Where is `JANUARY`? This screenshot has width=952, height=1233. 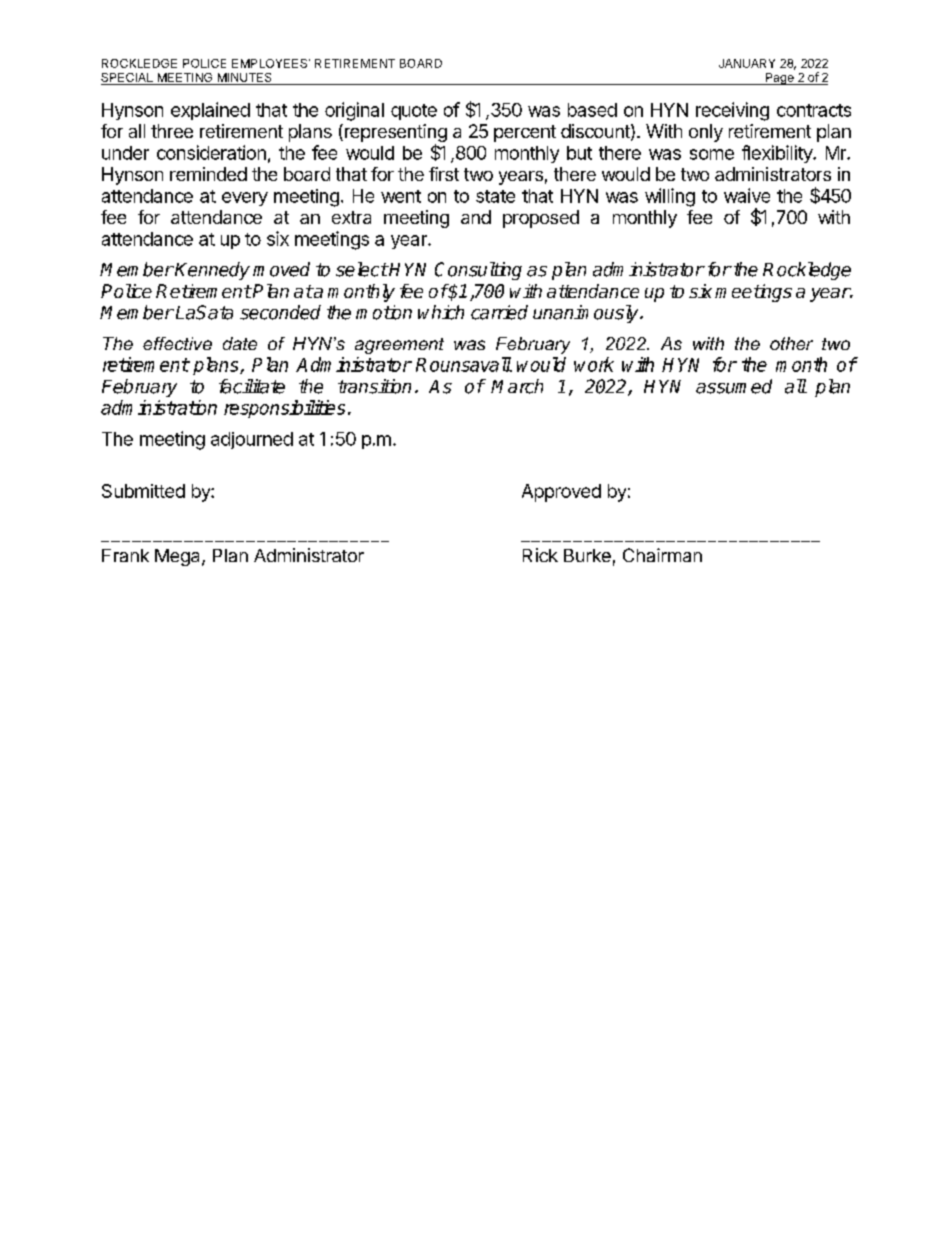
JANUARY is located at coordinates (747, 63).
